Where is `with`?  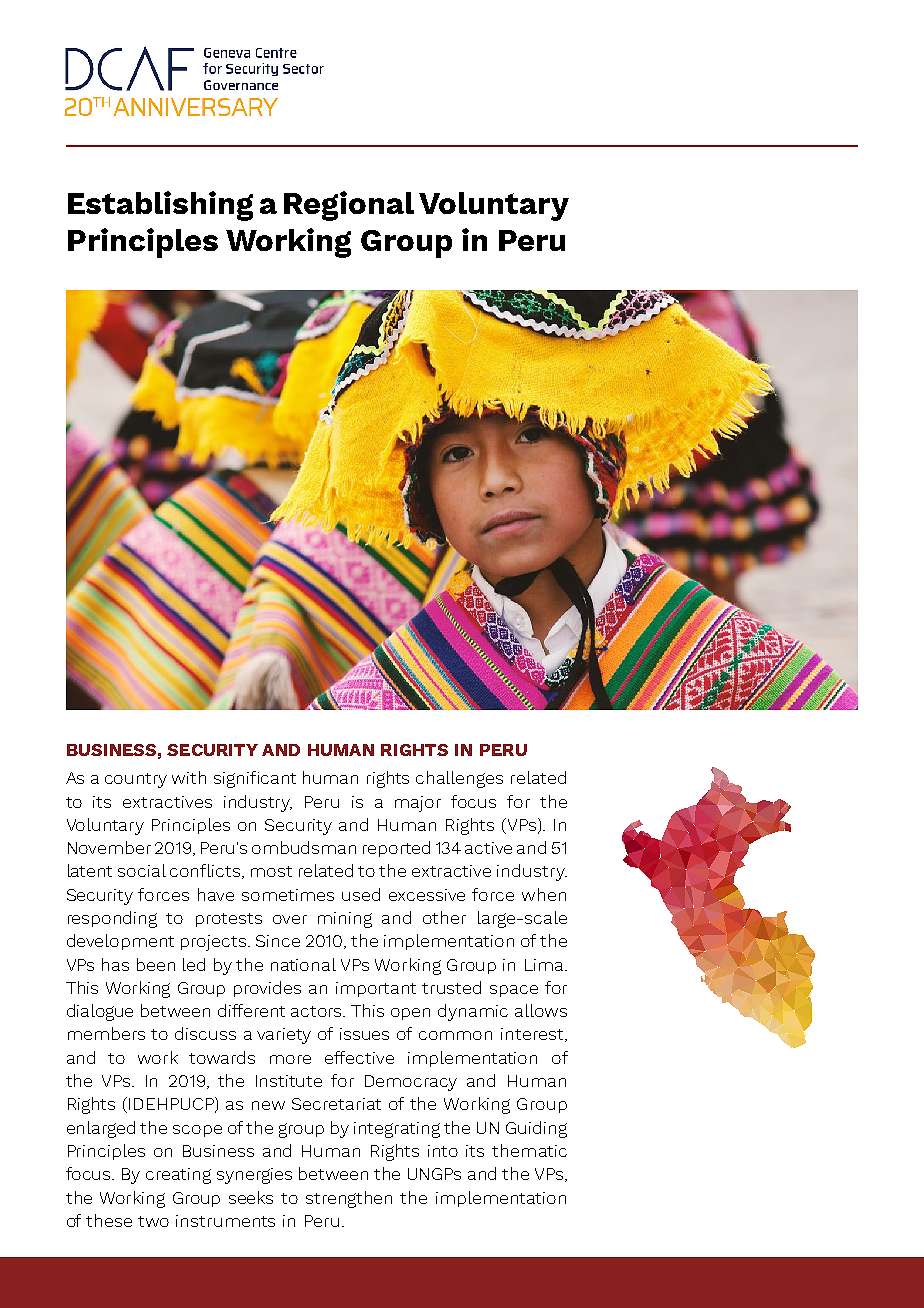
with is located at coordinates (189, 777).
